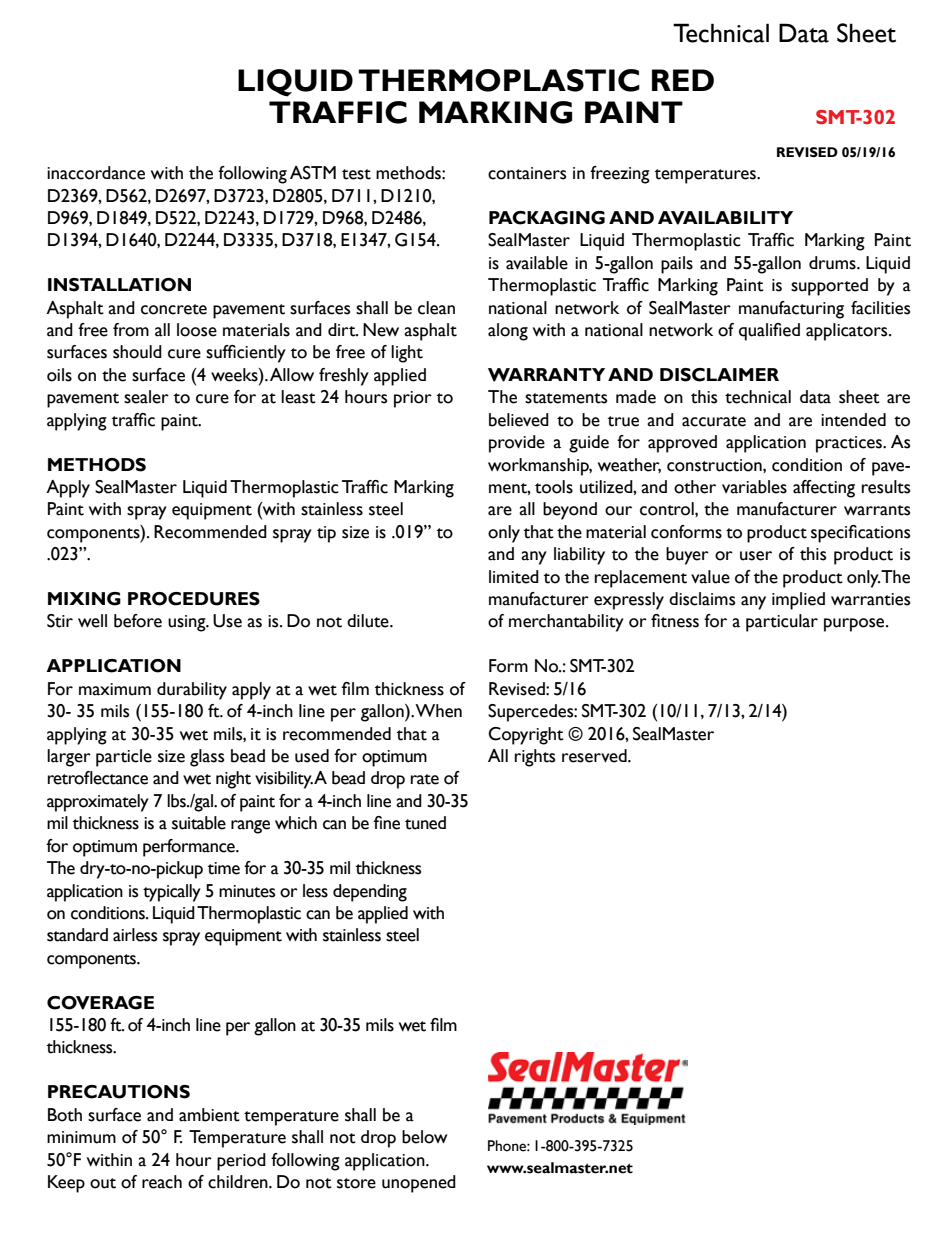  I want to click on RED, so click(683, 80).
